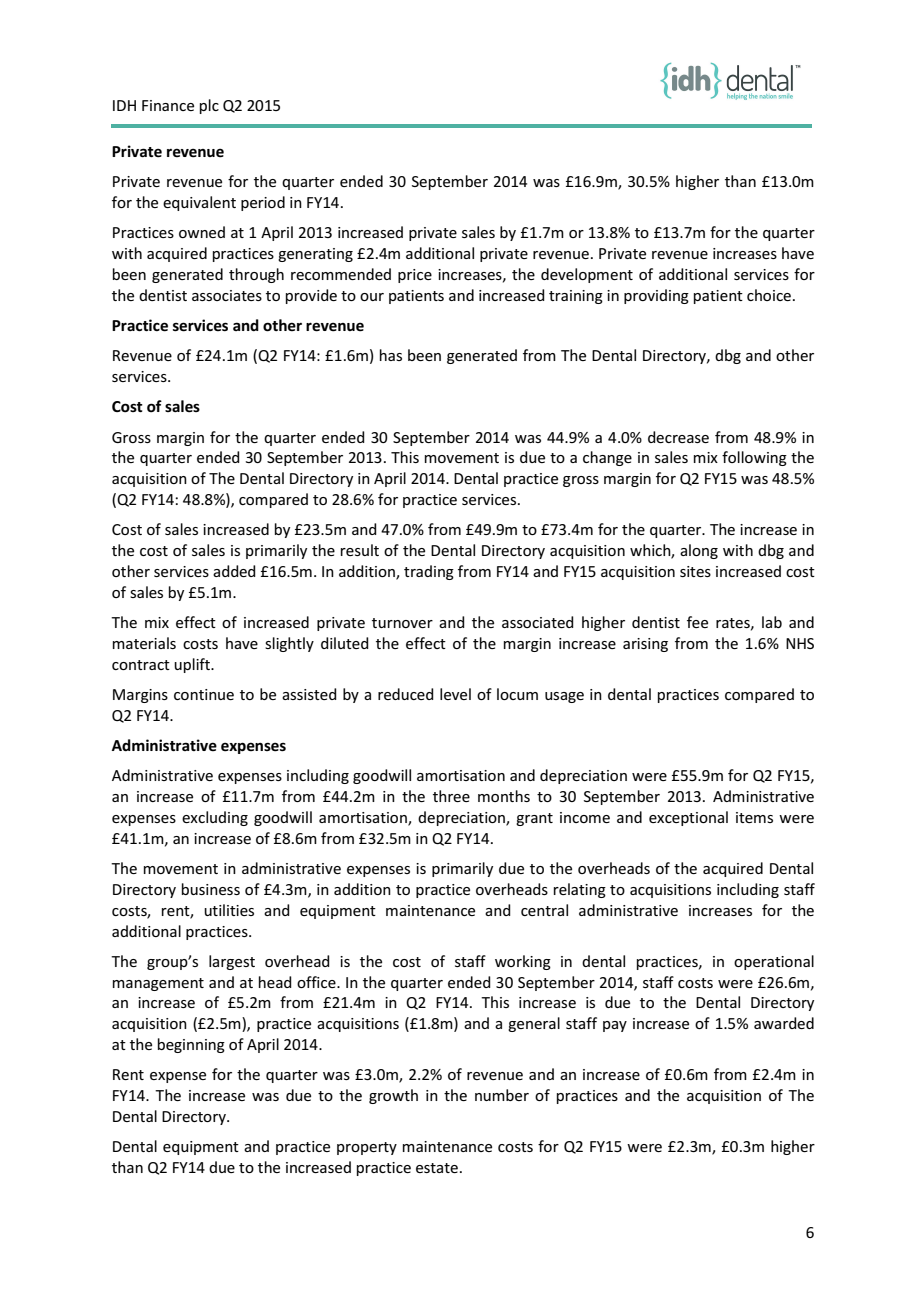 The height and width of the image is (1308, 924). What do you see at coordinates (429, 572) in the image?
I see `trading` at bounding box center [429, 572].
